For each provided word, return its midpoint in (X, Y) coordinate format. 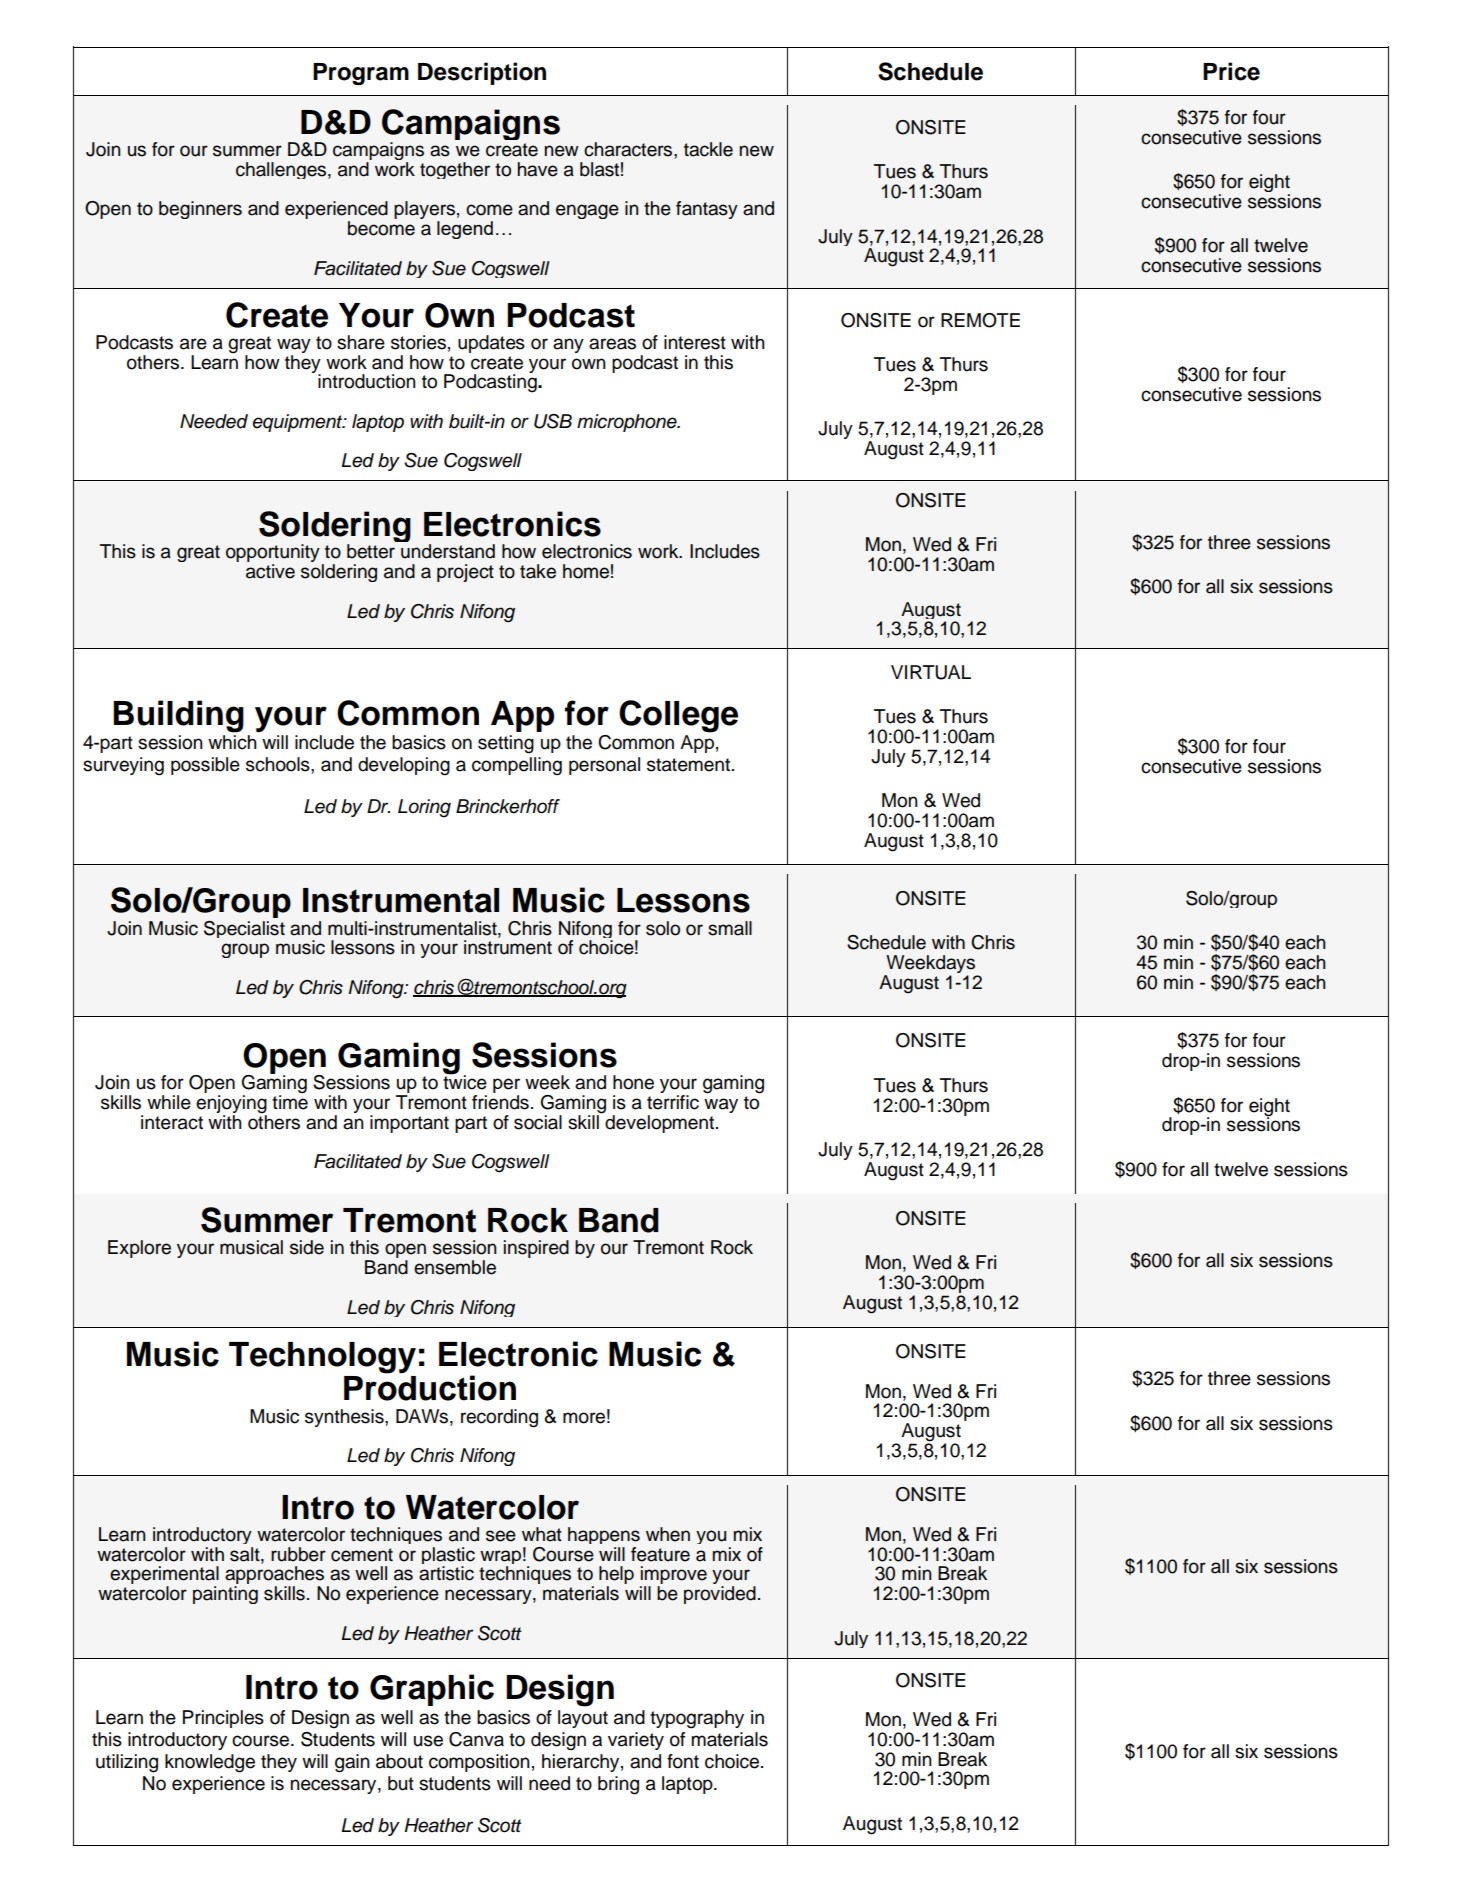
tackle (708, 149)
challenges (282, 170)
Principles (223, 1719)
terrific (673, 1102)
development (660, 1122)
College (678, 716)
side (307, 1247)
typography (697, 1719)
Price (1231, 71)
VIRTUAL (931, 672)
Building (178, 716)
